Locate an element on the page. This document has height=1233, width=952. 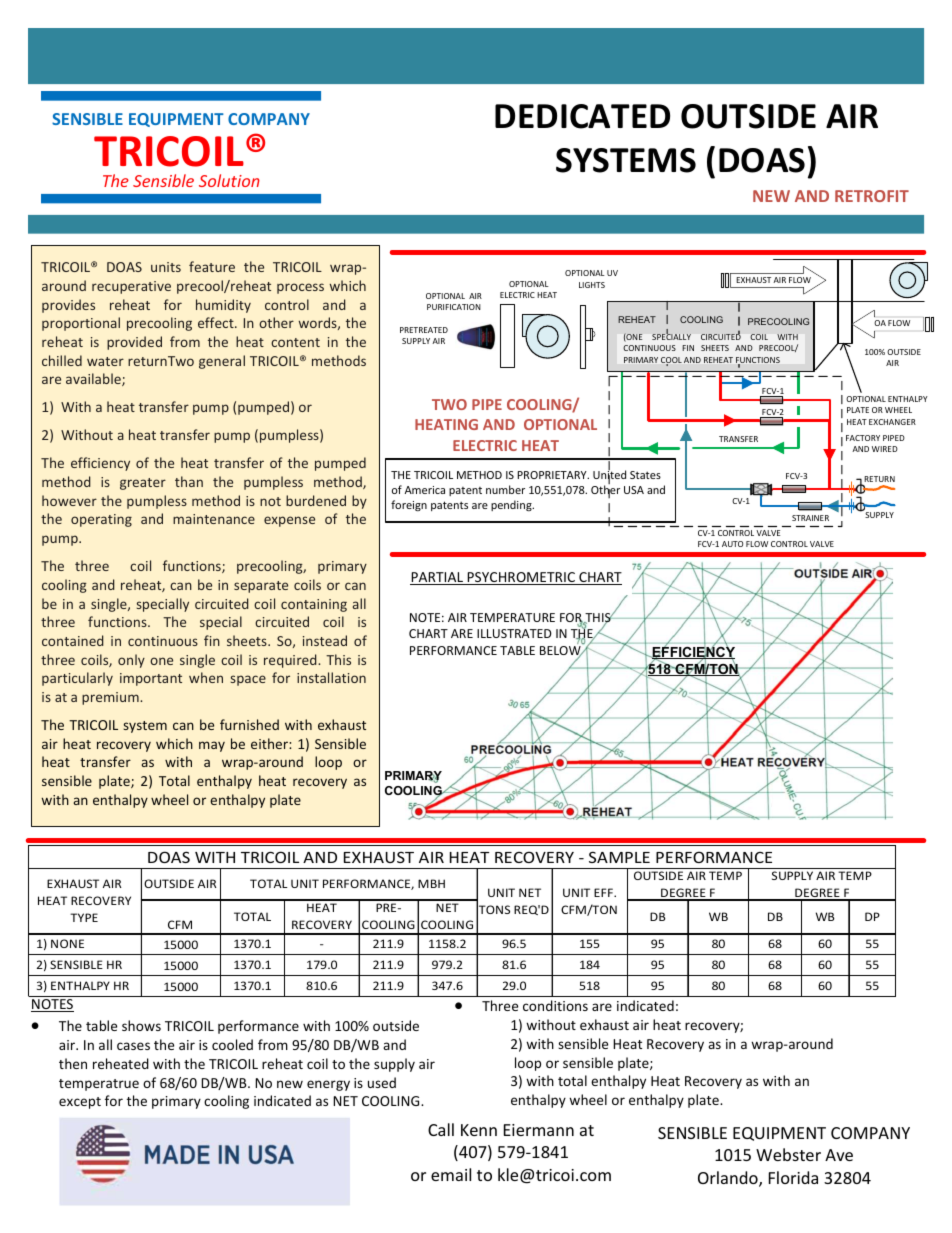
Solution is located at coordinates (229, 180).
